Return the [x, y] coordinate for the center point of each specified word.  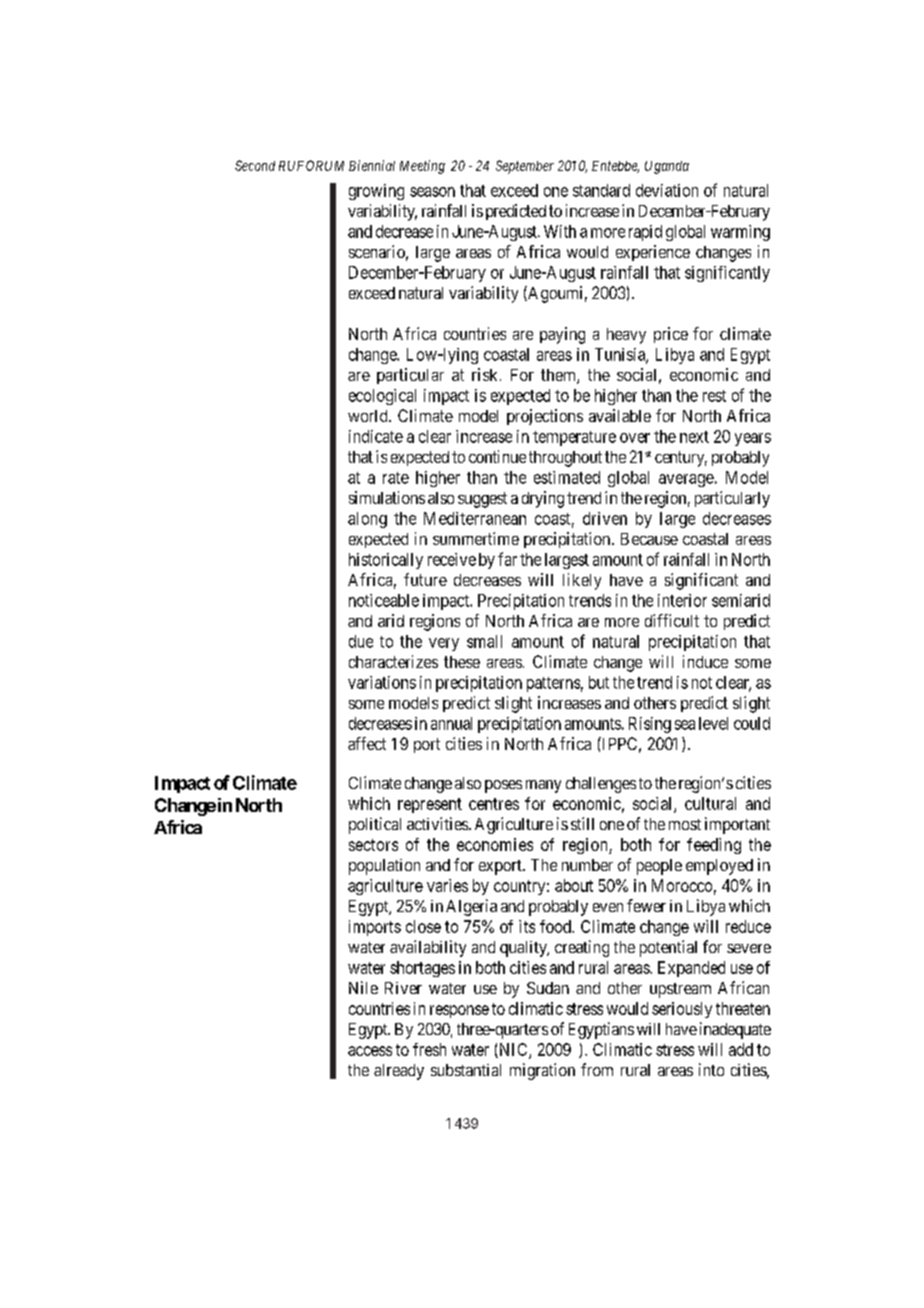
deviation [667, 190]
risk [484, 374]
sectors [373, 845]
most [685, 824]
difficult [672, 620]
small [484, 641]
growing [376, 192]
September [525, 167]
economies [495, 844]
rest [714, 396]
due [361, 641]
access [370, 1051]
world [369, 416]
